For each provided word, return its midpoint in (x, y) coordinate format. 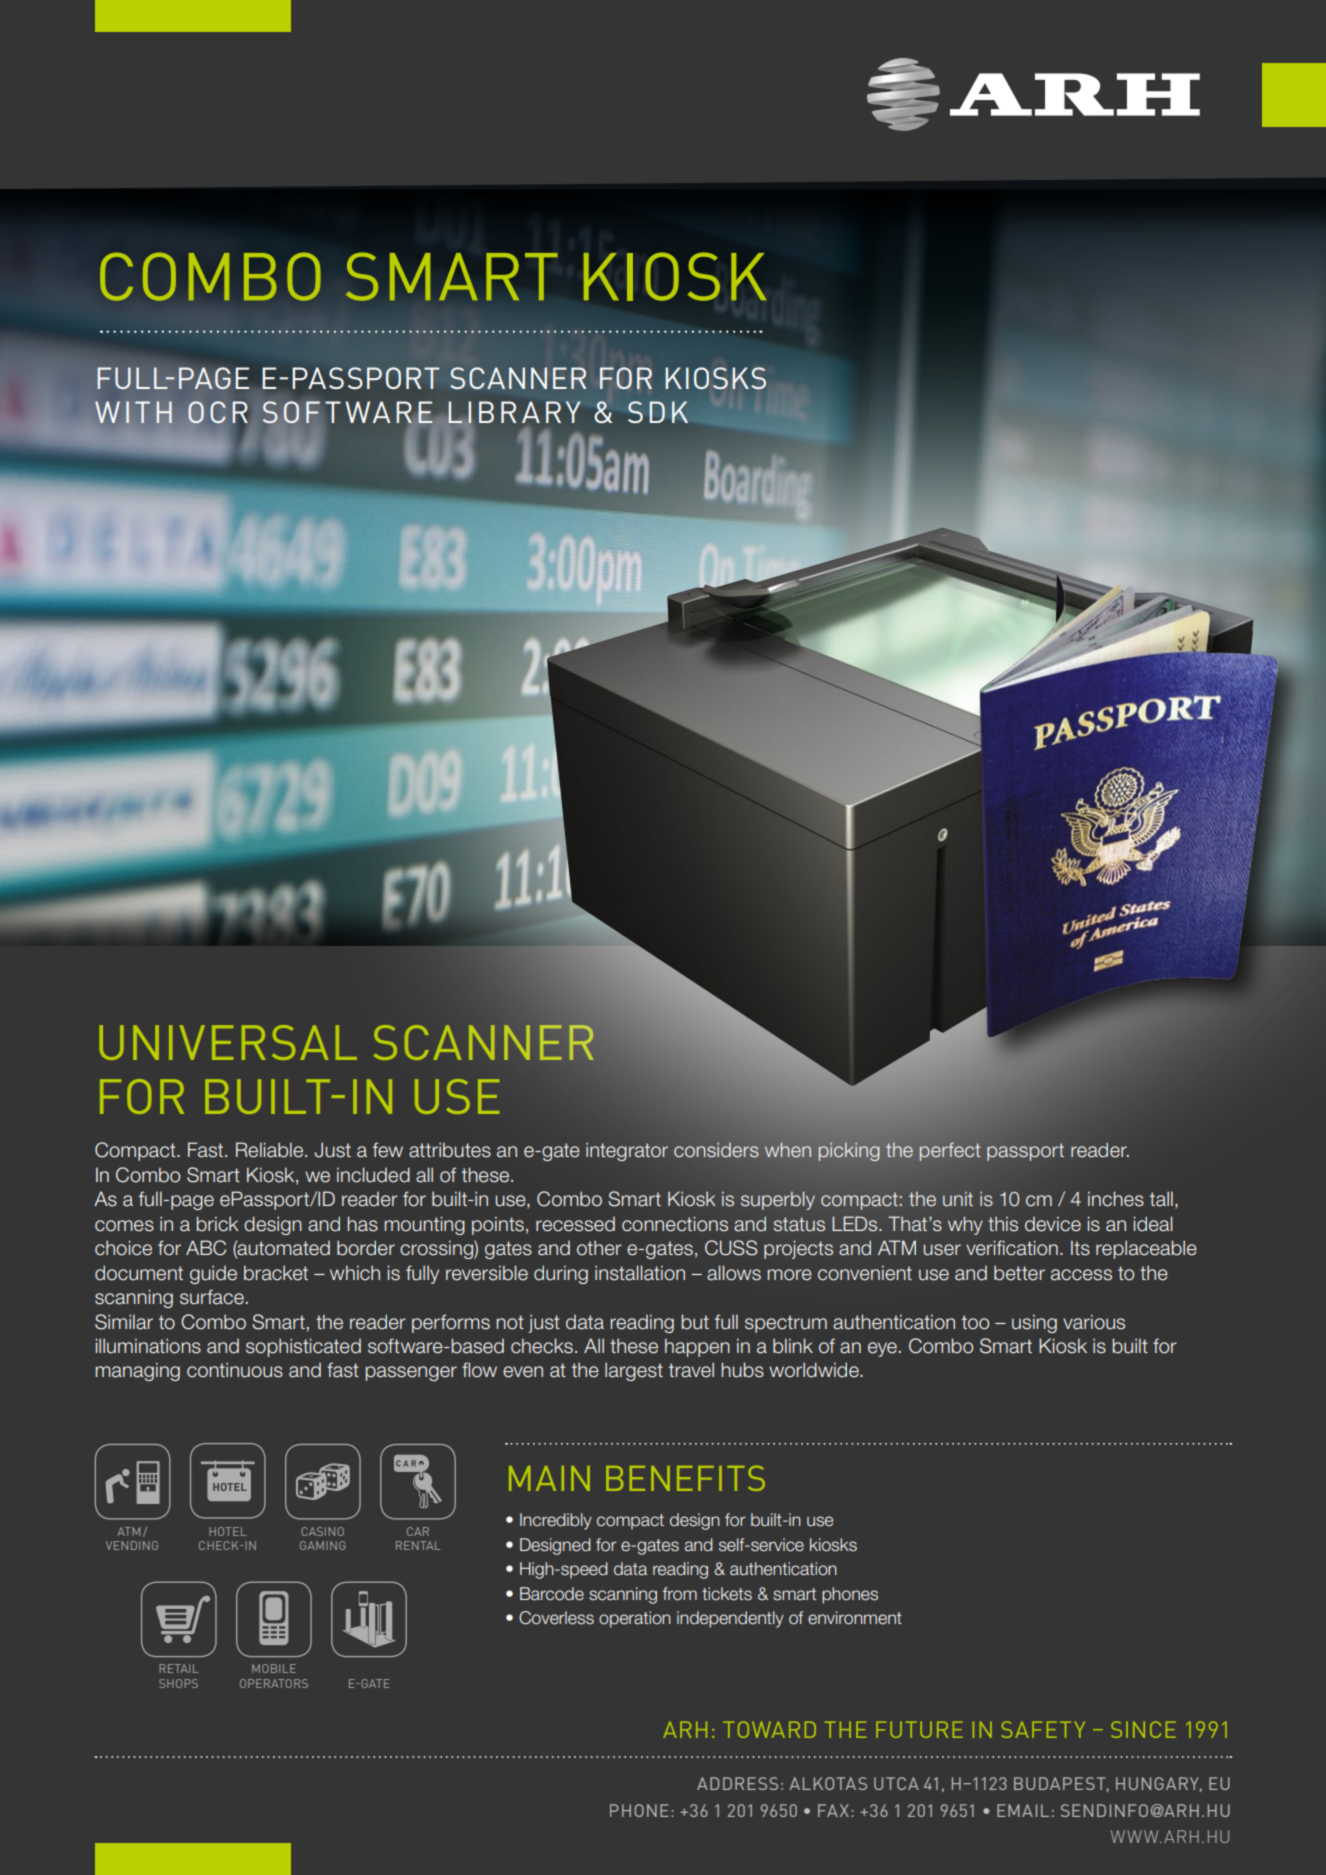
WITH (133, 412)
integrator (627, 1152)
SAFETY (1043, 1729)
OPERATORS (274, 1683)
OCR (218, 412)
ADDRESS (737, 1783)
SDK (658, 412)
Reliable (271, 1150)
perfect (950, 1151)
